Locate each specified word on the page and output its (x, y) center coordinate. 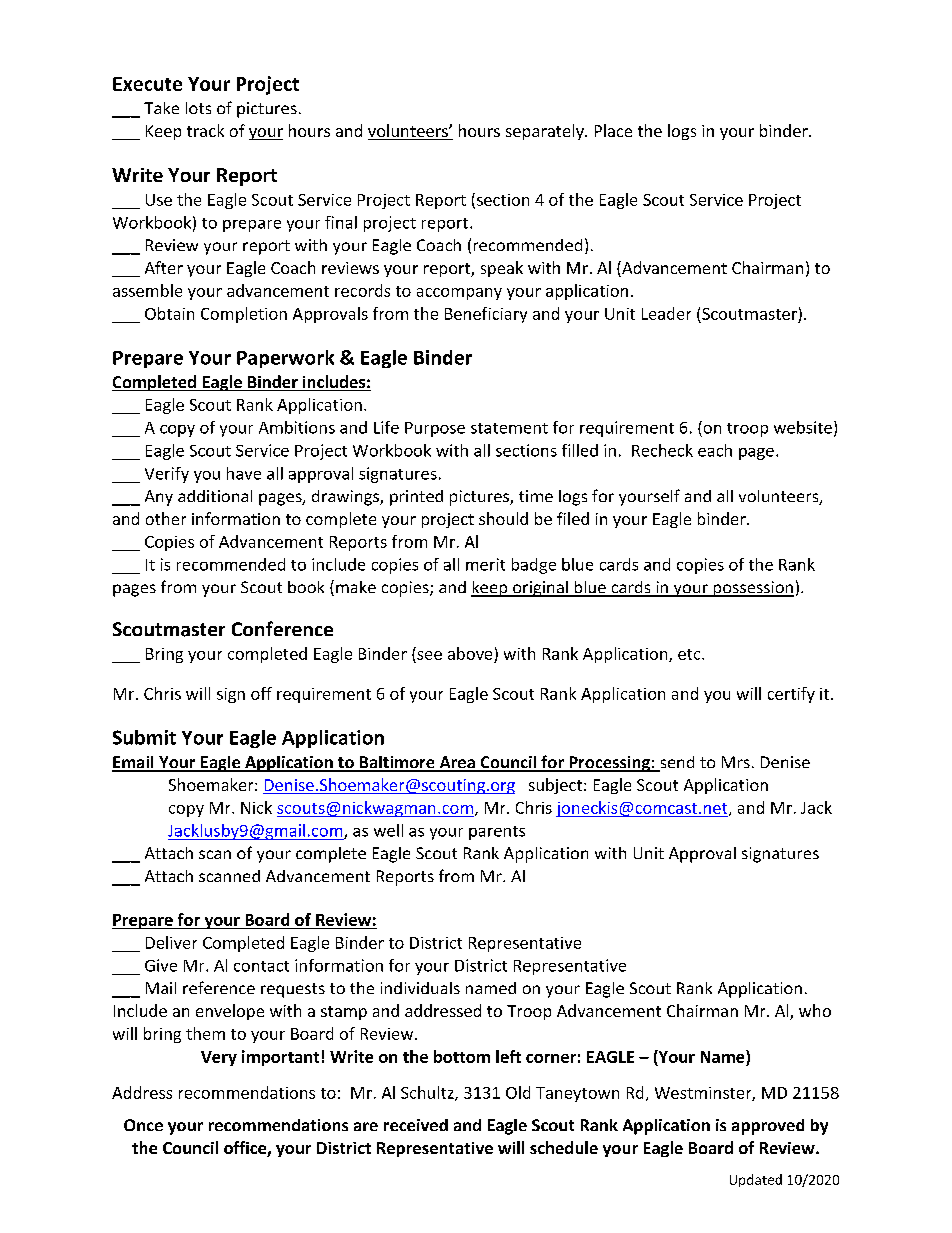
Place (613, 130)
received (416, 1125)
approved (768, 1127)
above (470, 653)
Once (143, 1125)
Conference (282, 628)
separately (546, 132)
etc (690, 654)
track (205, 130)
